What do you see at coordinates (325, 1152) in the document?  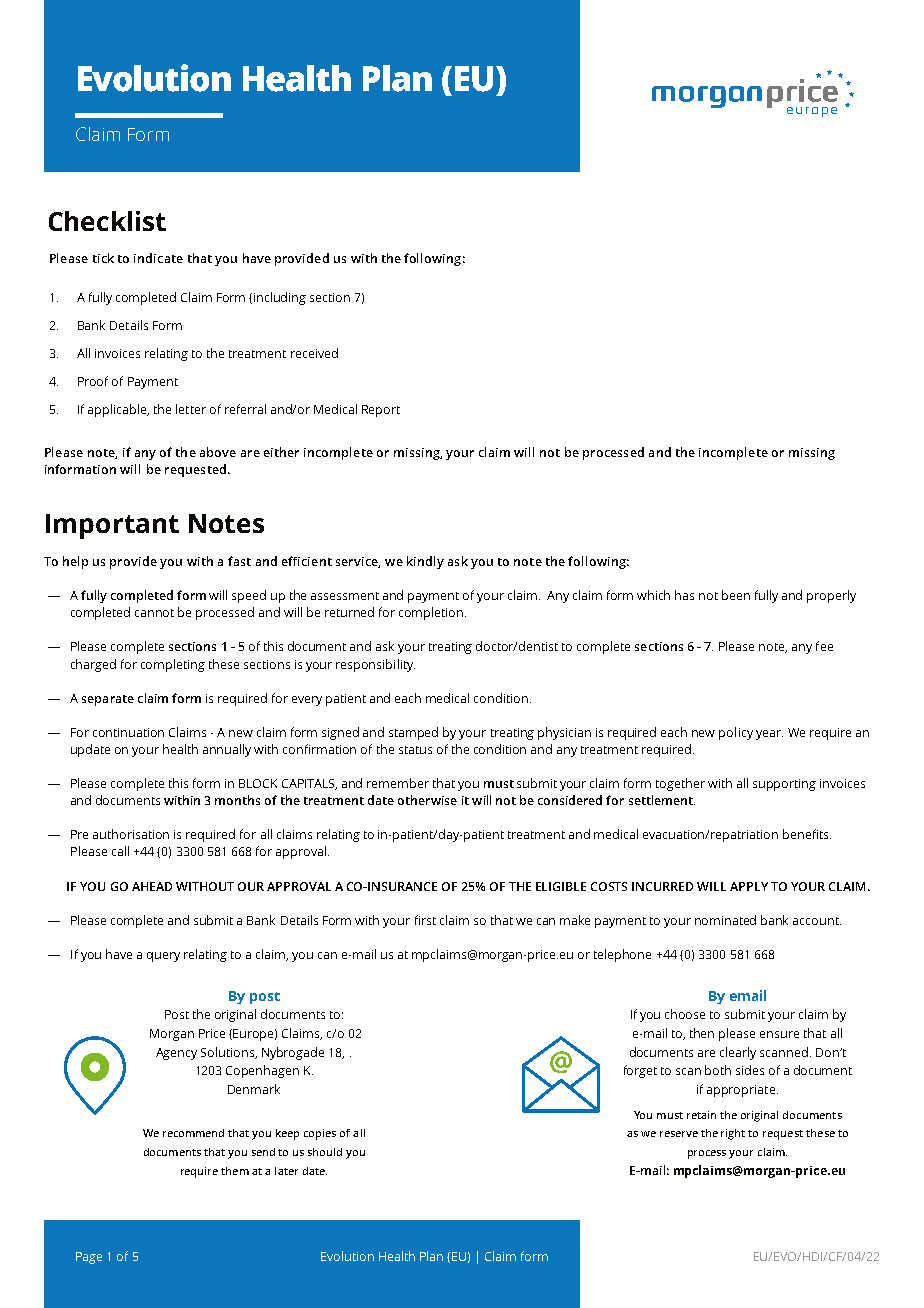 I see `should` at bounding box center [325, 1152].
